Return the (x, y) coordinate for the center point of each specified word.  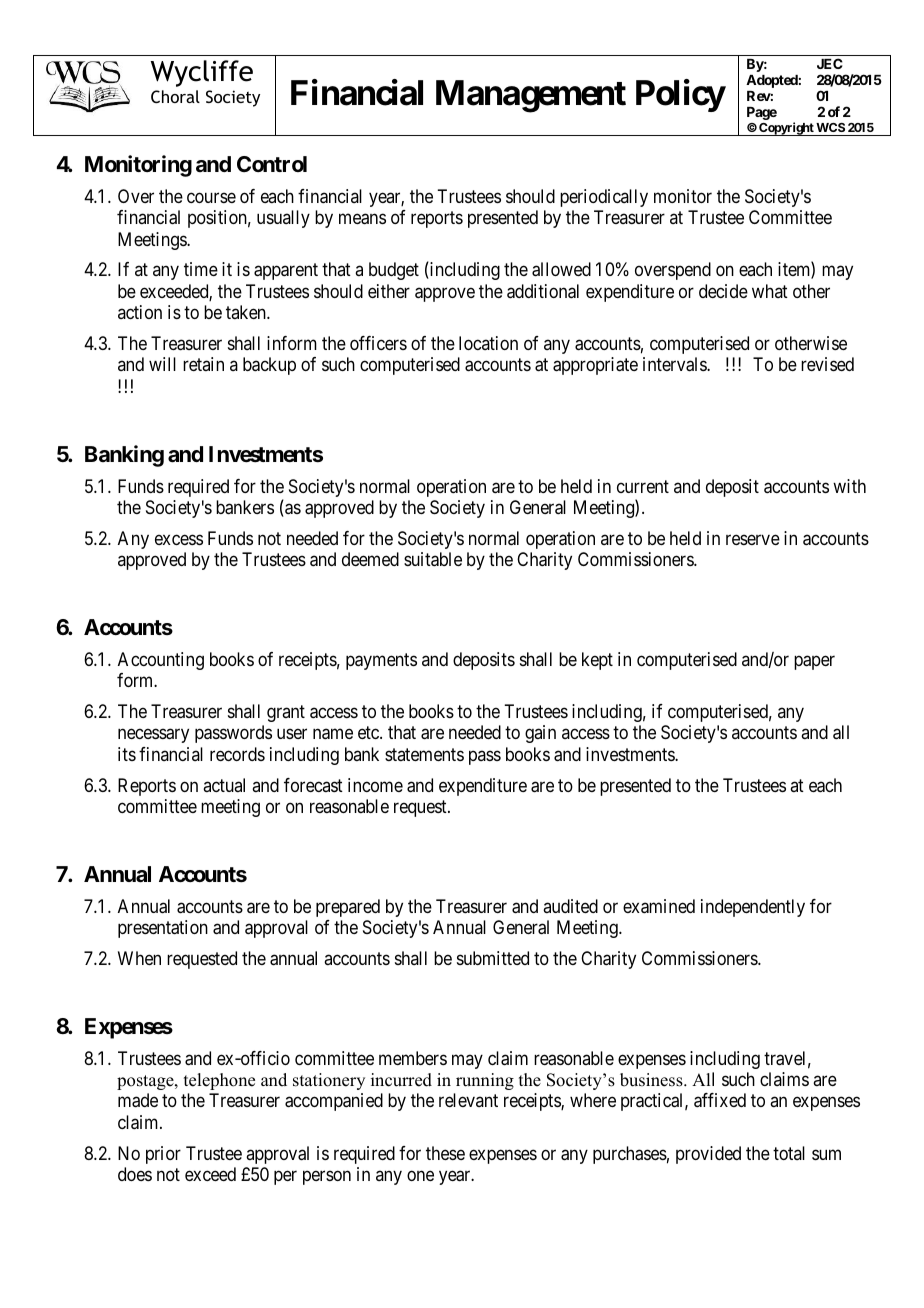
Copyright (786, 129)
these (445, 1153)
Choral (175, 96)
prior (163, 1155)
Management (531, 96)
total (789, 1153)
